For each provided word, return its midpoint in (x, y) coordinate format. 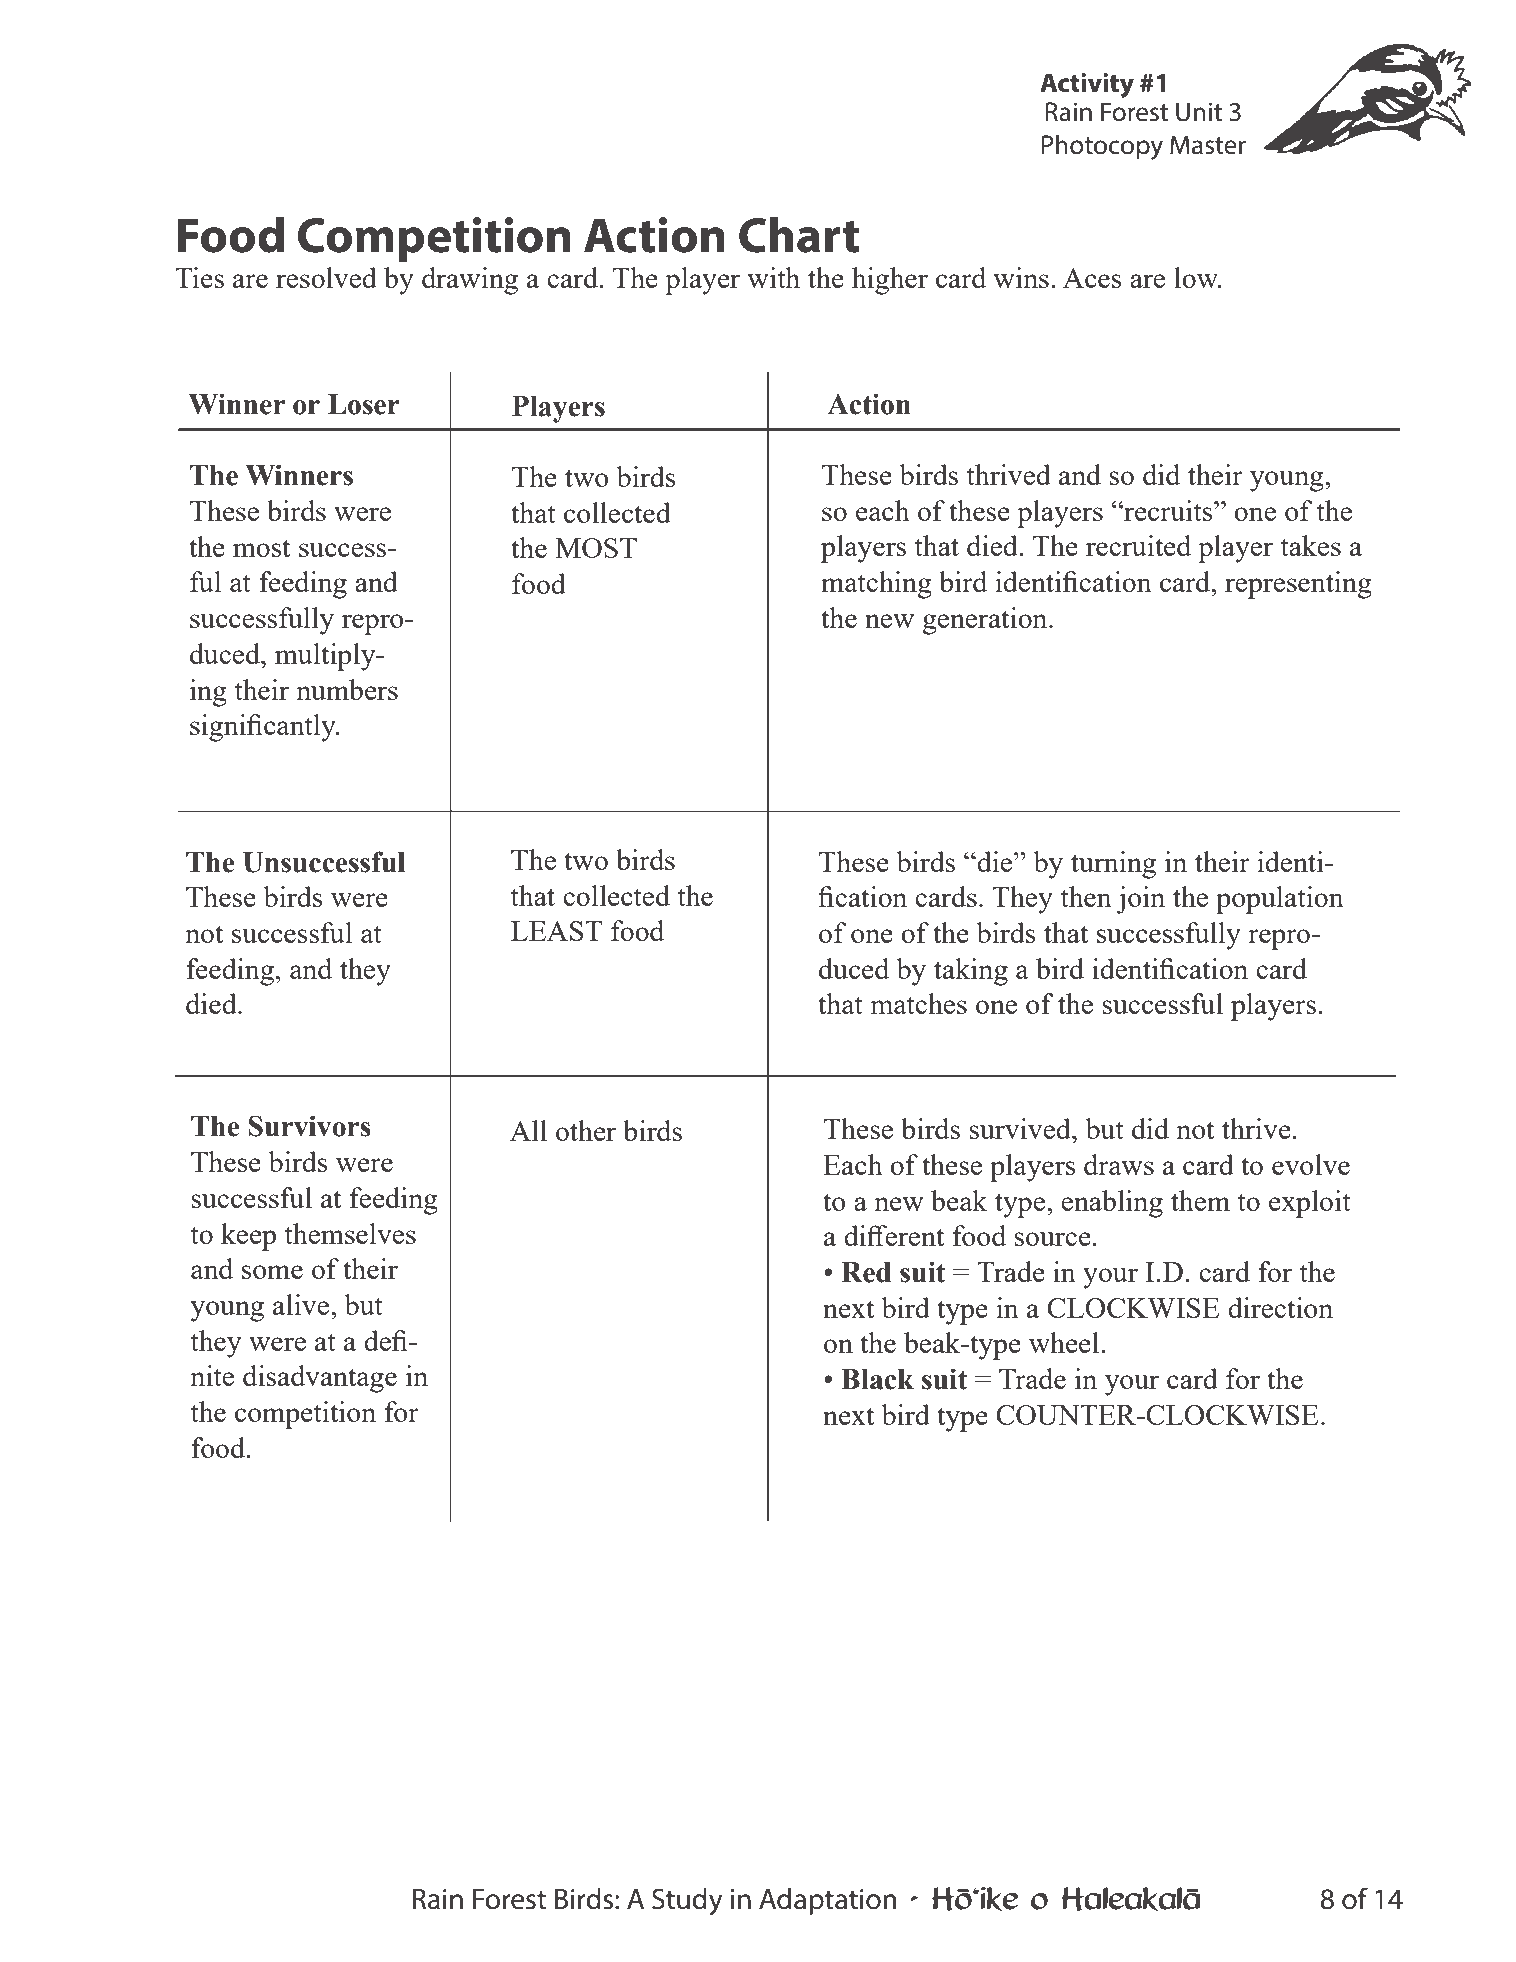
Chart (799, 235)
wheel (1065, 1342)
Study (687, 1902)
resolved (326, 277)
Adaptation (827, 1901)
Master (1208, 145)
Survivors (309, 1126)
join (1140, 900)
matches (918, 1003)
